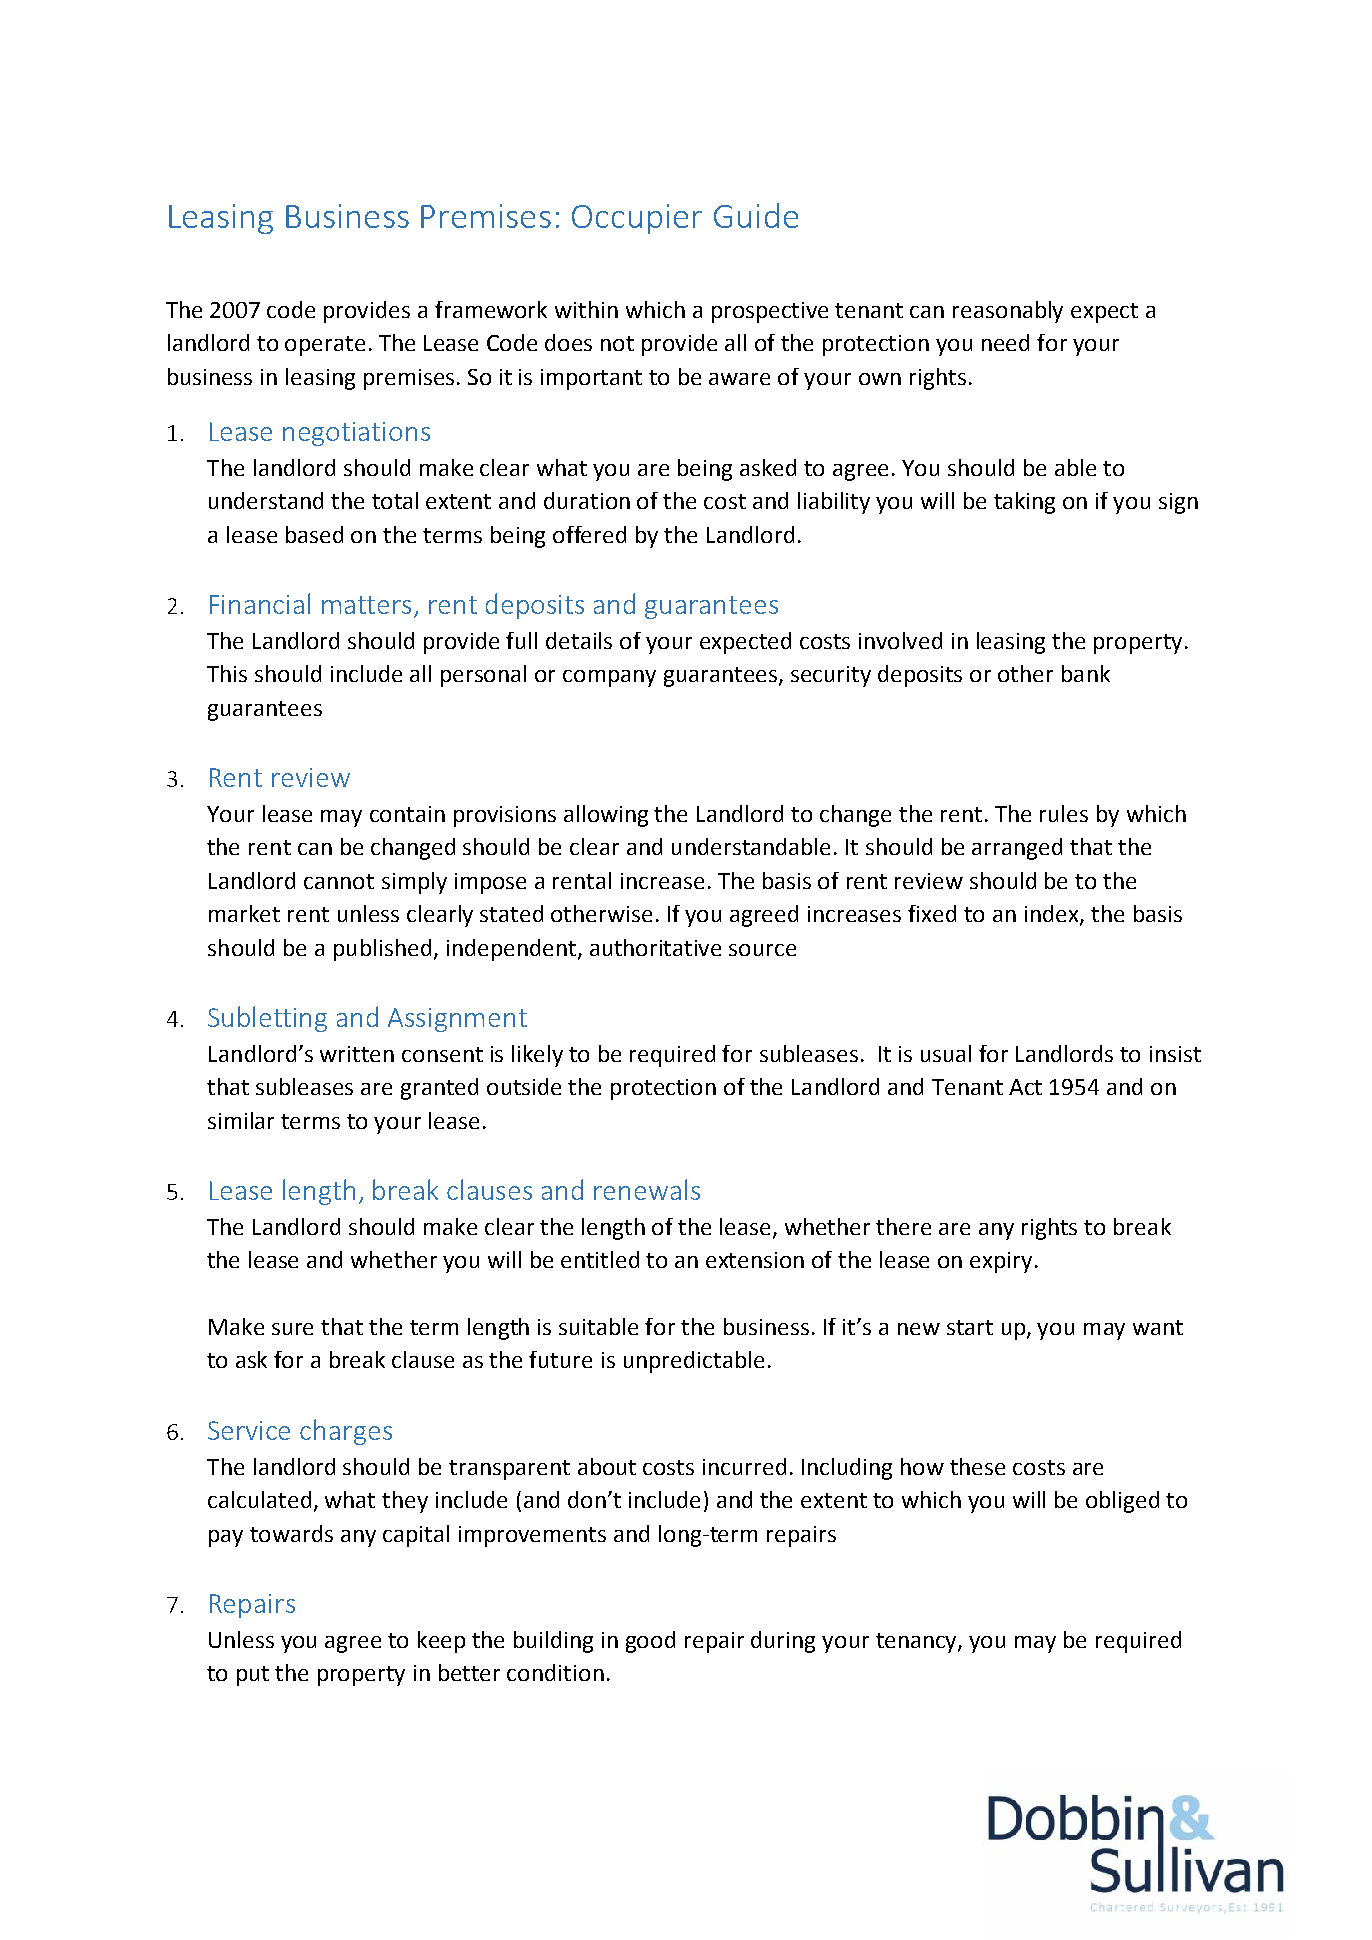 The image size is (1372, 1940). What do you see at coordinates (325, 346) in the image?
I see `operate` at bounding box center [325, 346].
